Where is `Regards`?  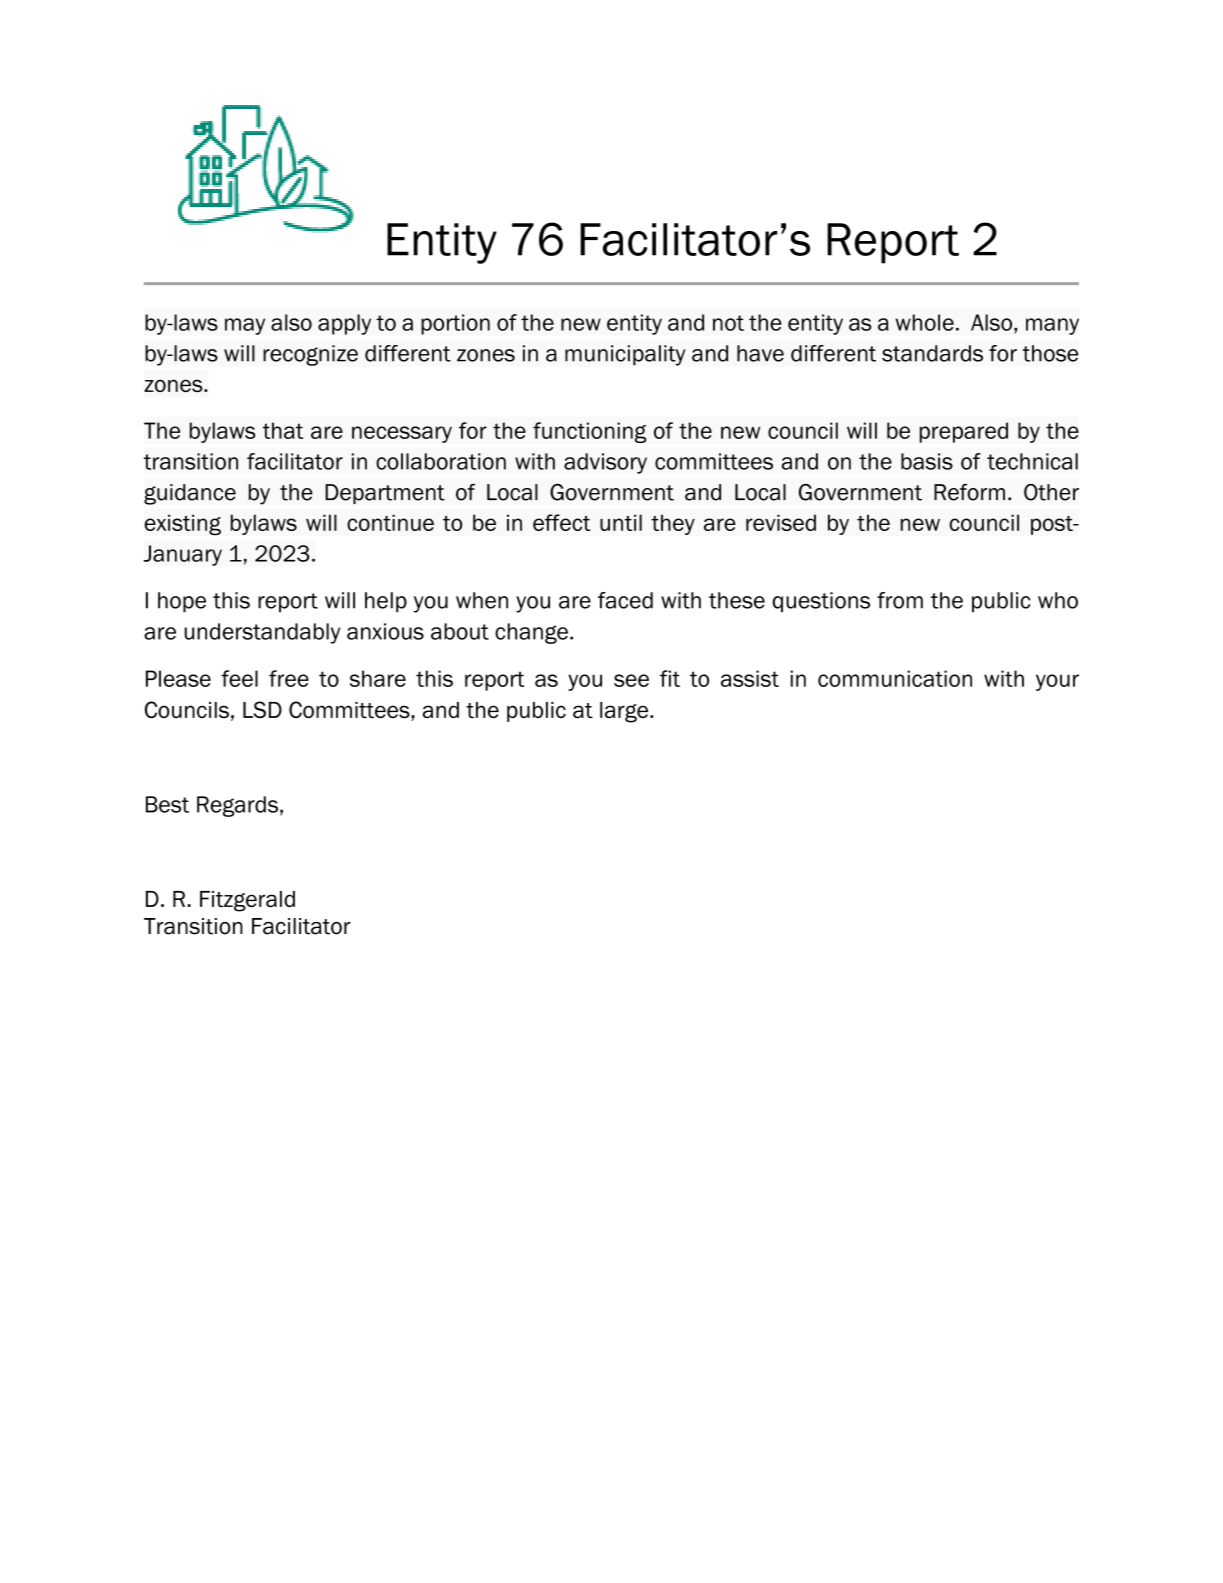 Regards is located at coordinates (237, 806).
